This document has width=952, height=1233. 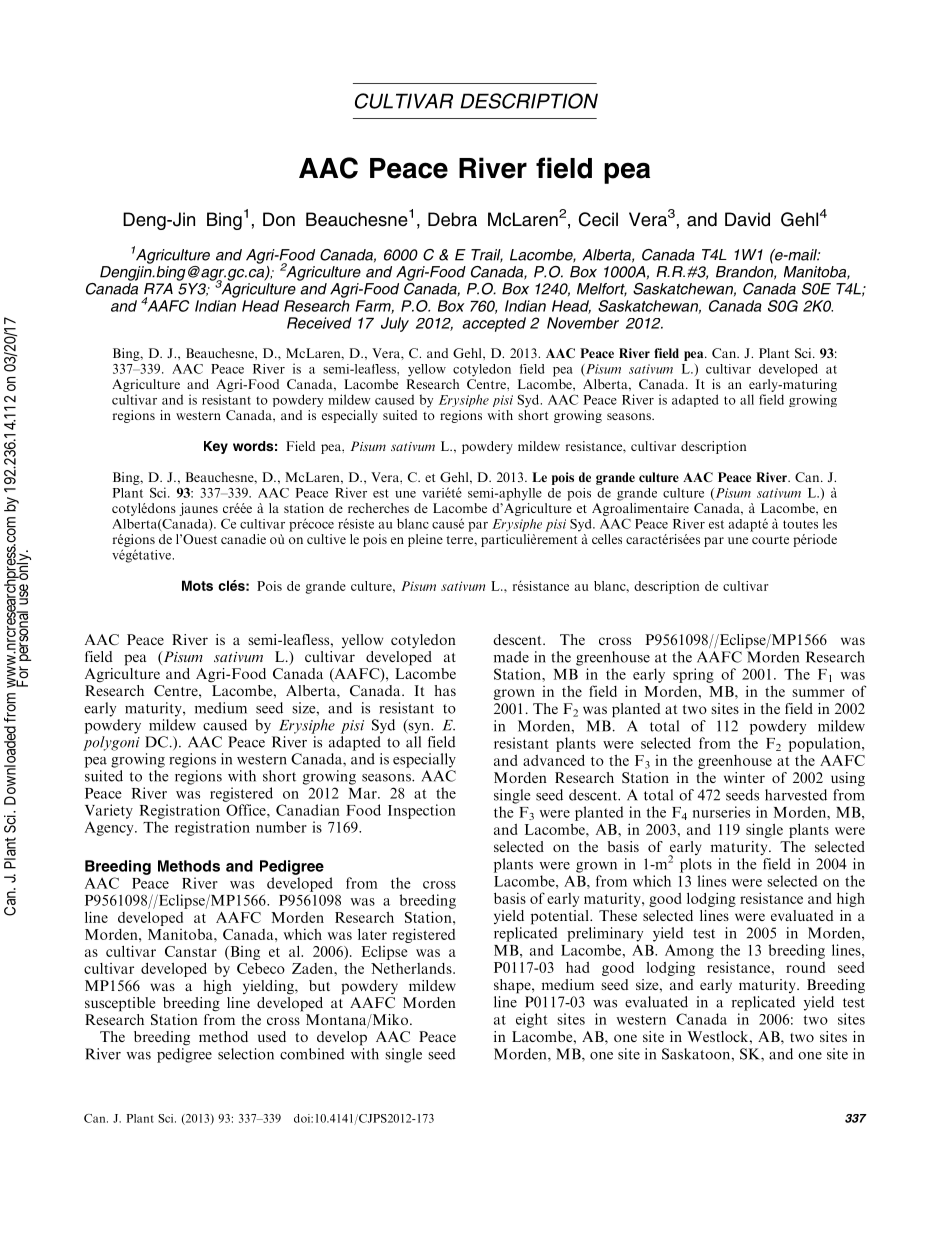 What do you see at coordinates (818, 693) in the document?
I see `summer` at bounding box center [818, 693].
